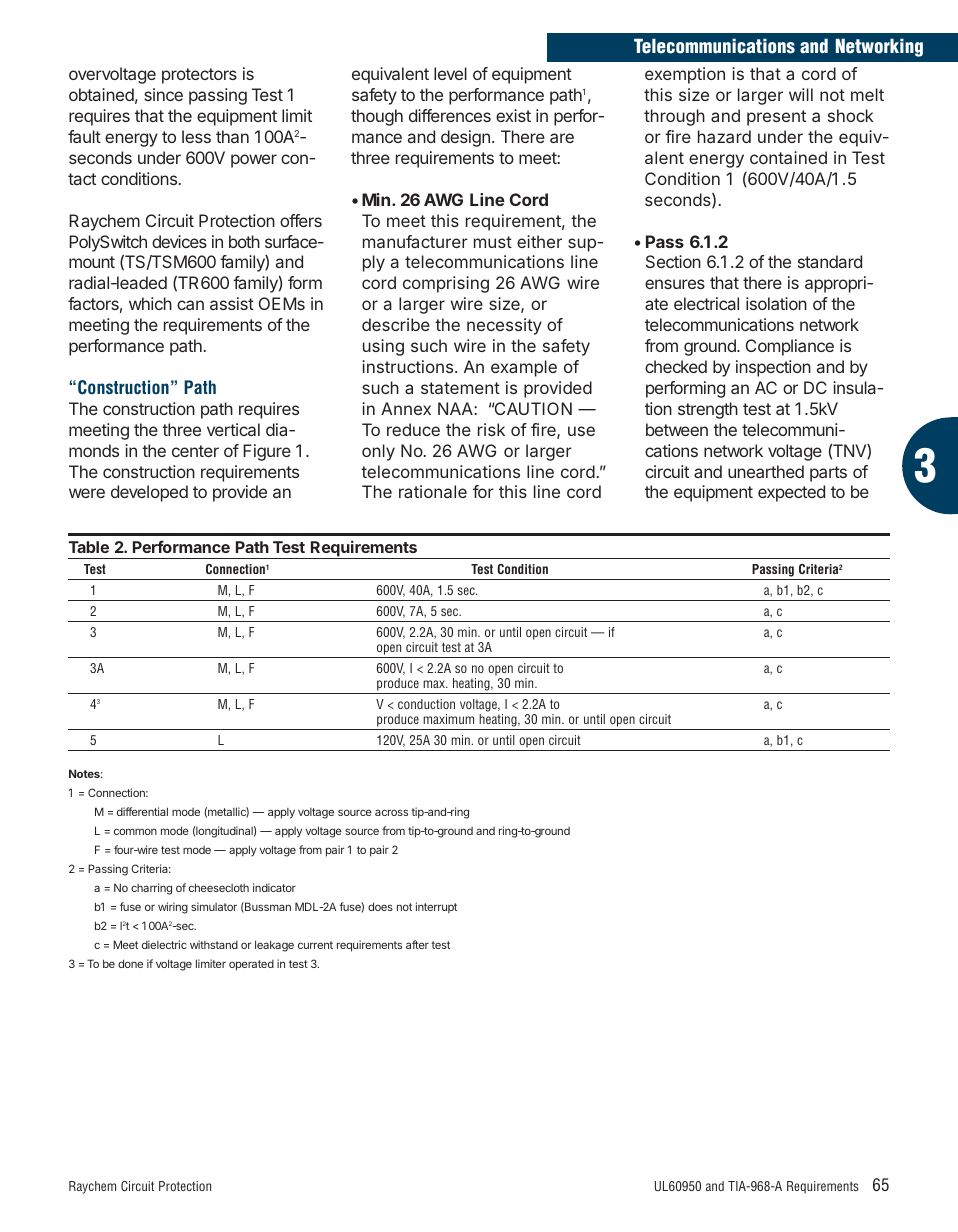 This image has height=1232, width=958. Describe the element at coordinates (149, 493) in the image. I see `developed` at that location.
